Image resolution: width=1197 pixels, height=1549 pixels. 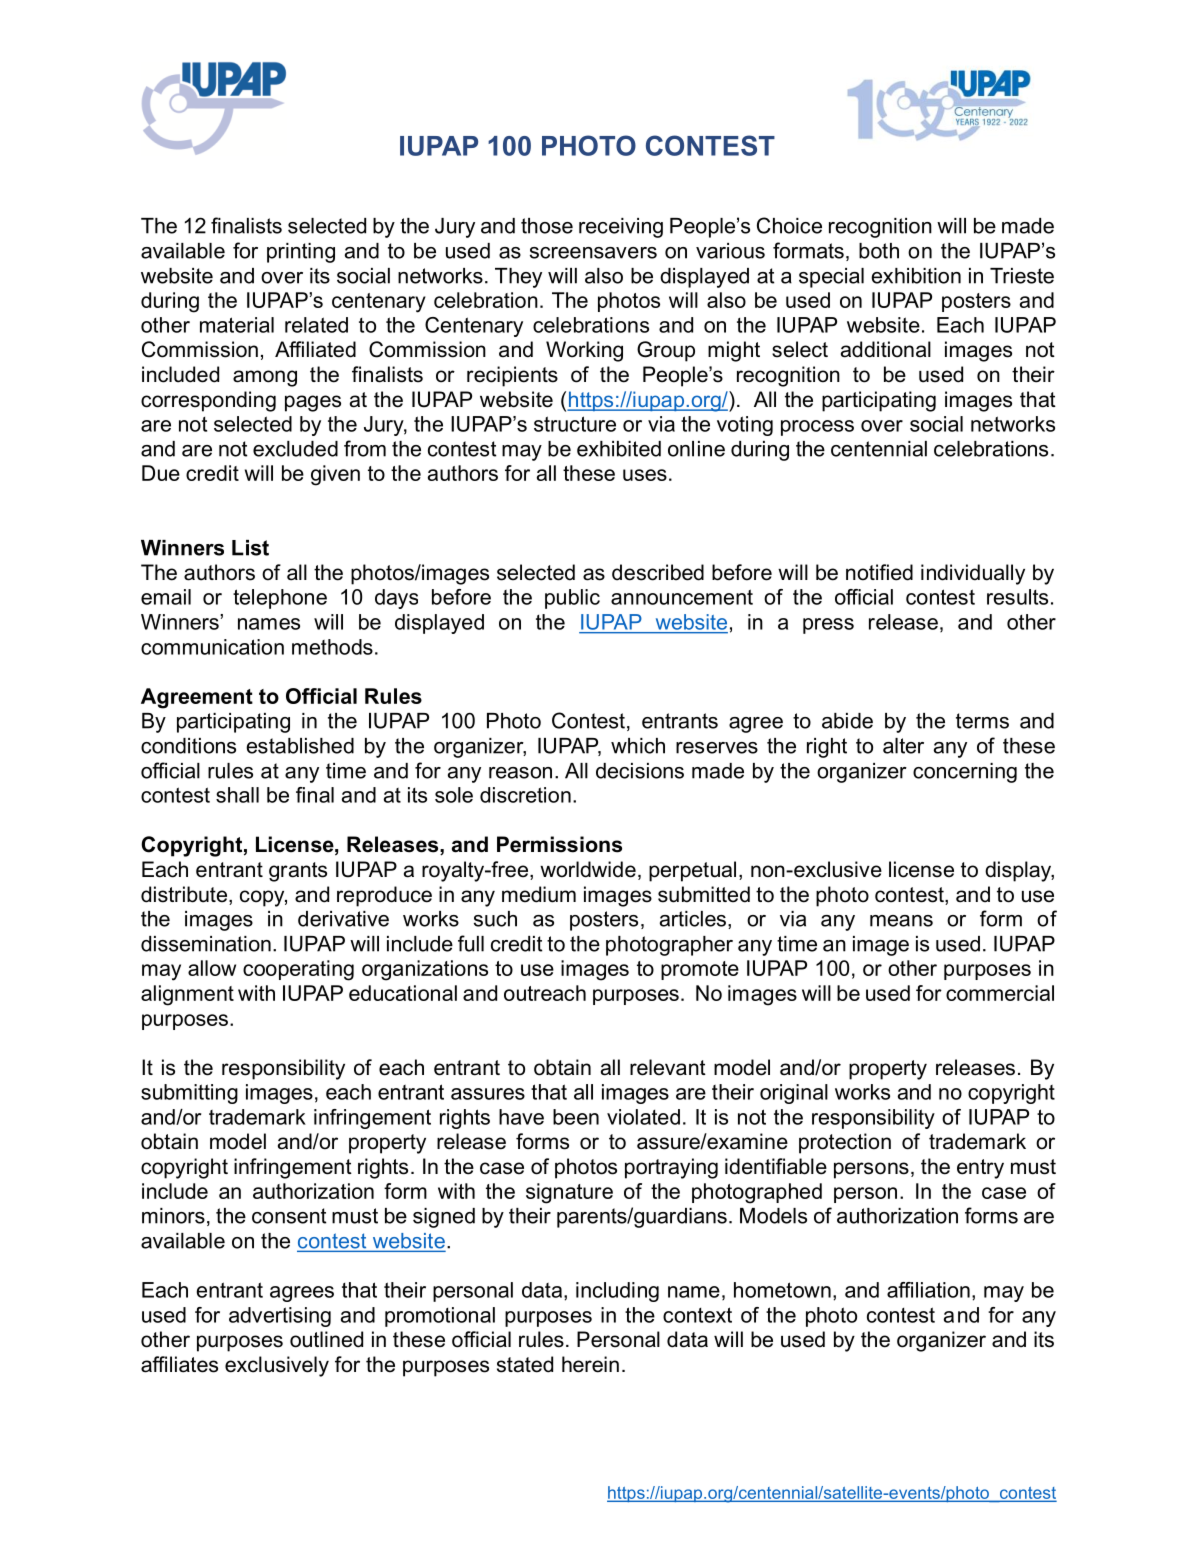 What do you see at coordinates (621, 228) in the page?
I see `receiving` at bounding box center [621, 228].
